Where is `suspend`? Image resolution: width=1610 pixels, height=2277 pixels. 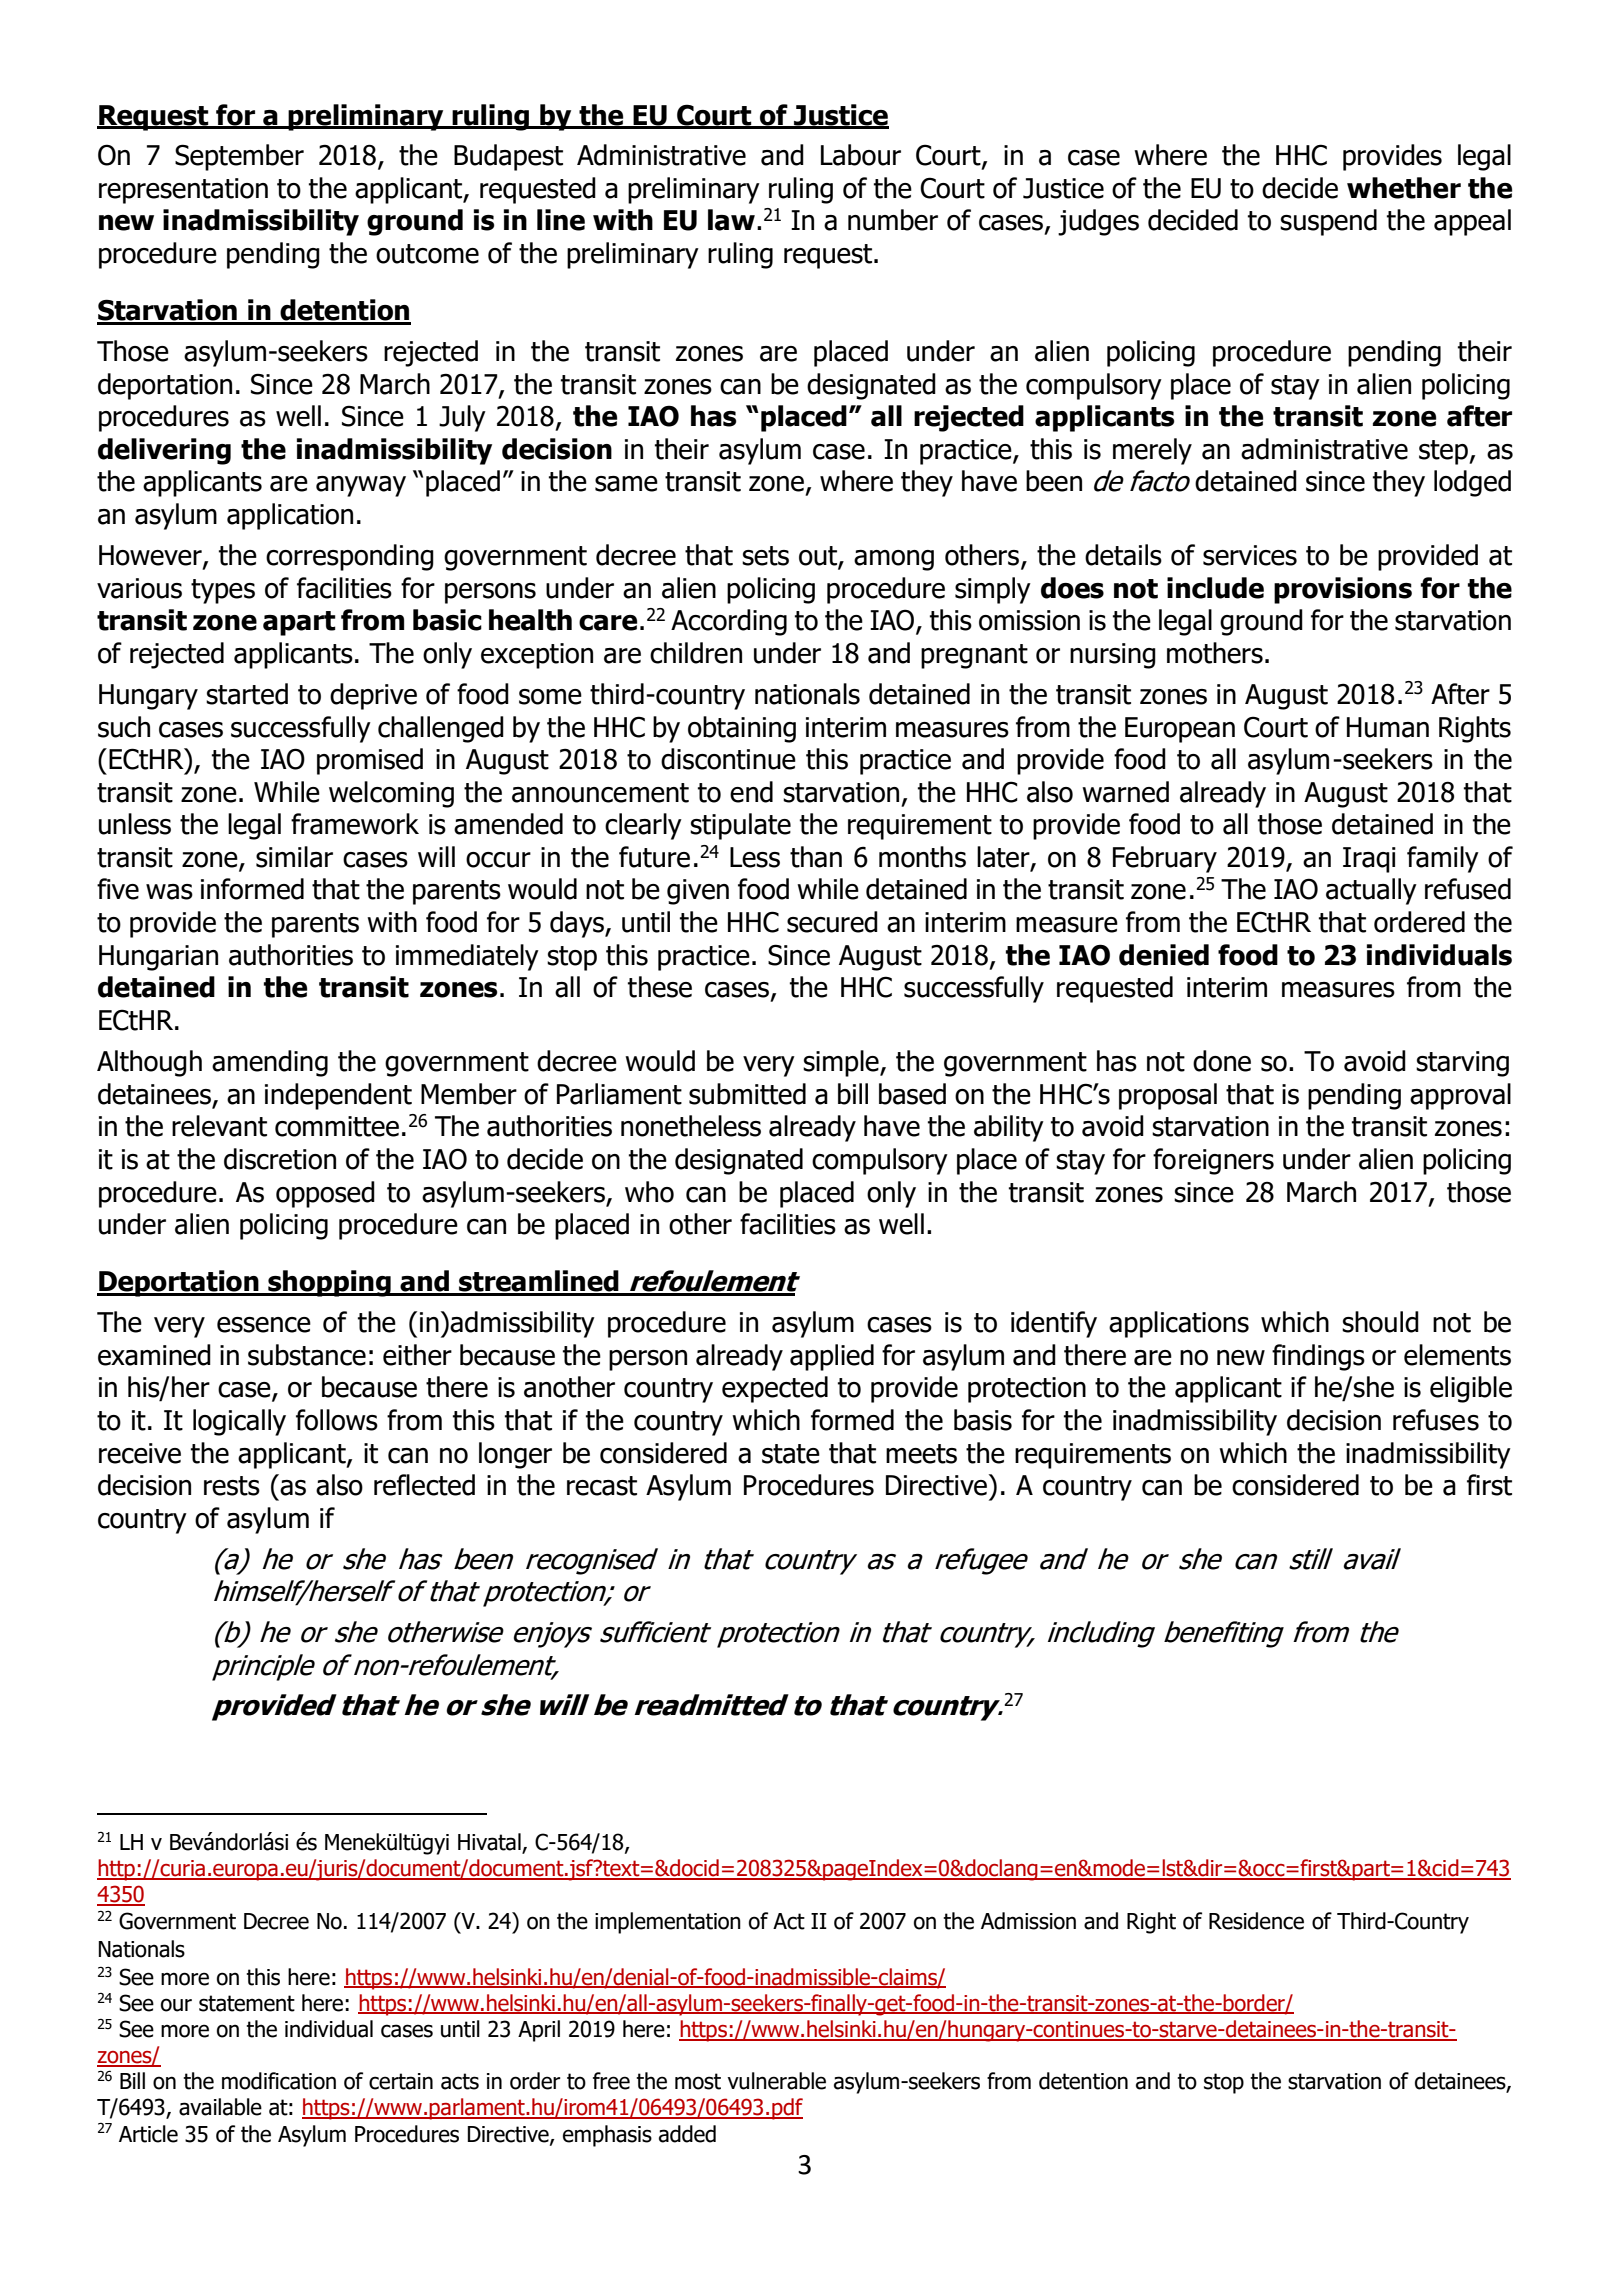 suspend is located at coordinates (1328, 222).
